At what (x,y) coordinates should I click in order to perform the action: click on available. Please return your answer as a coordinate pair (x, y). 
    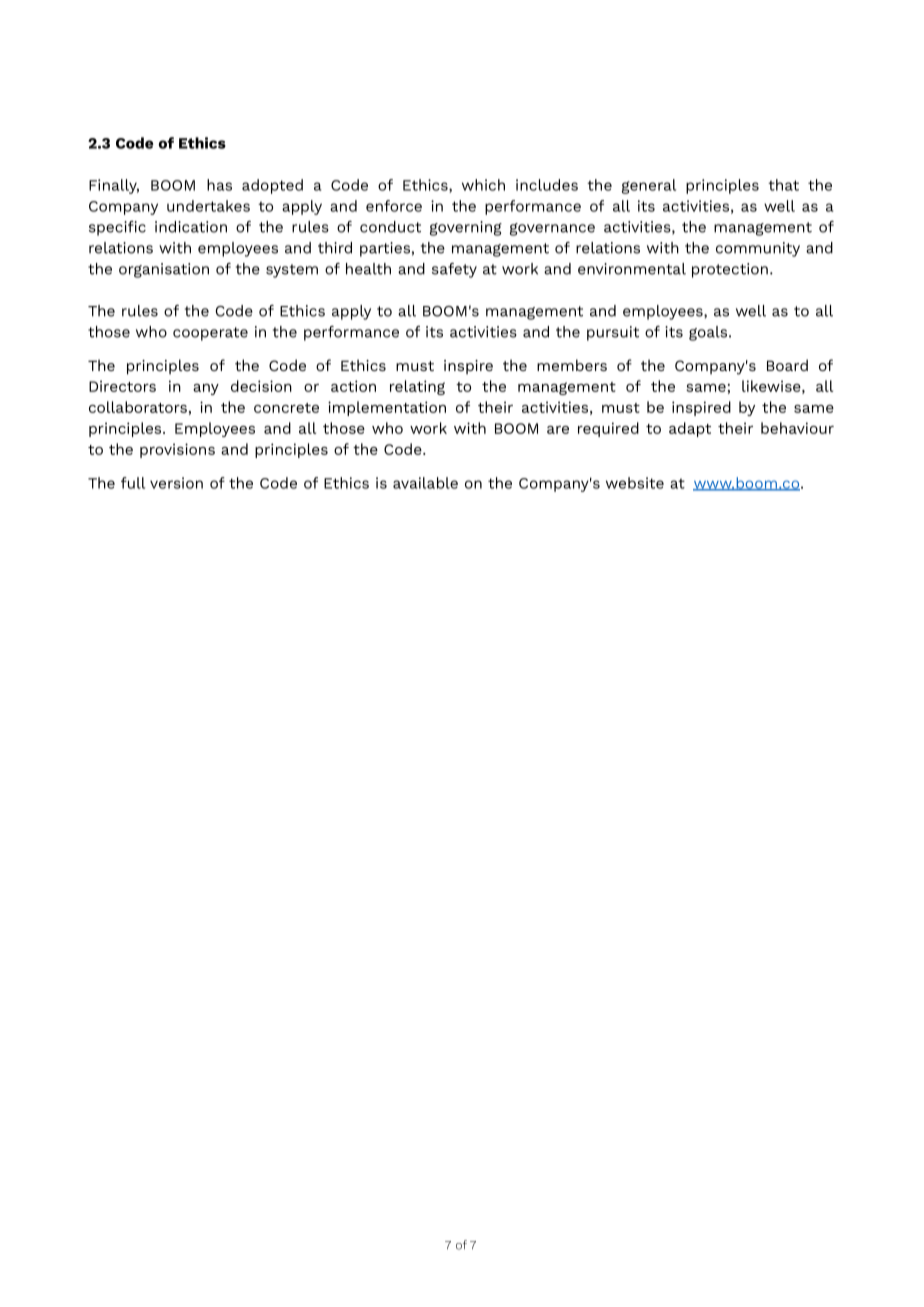
    Looking at the image, I should click on (425, 483).
